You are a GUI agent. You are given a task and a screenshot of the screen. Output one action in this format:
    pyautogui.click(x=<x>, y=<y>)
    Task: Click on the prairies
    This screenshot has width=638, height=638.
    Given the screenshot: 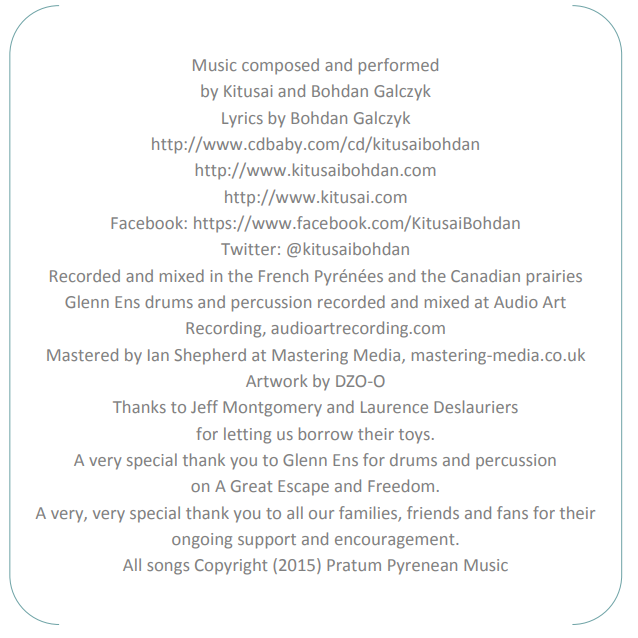 What is the action you would take?
    pyautogui.click(x=554, y=278)
